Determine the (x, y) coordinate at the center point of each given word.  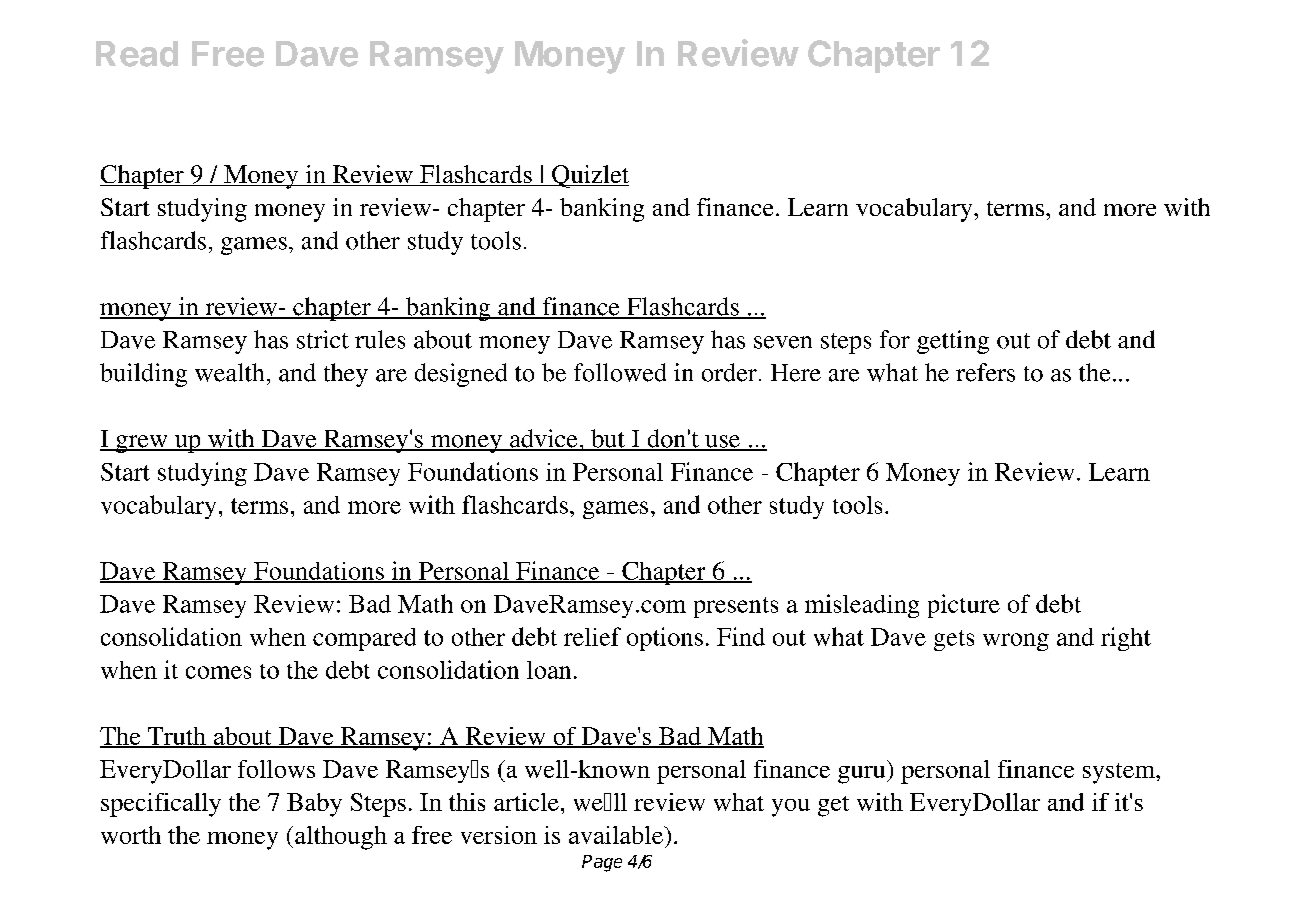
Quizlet (589, 176)
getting (953, 342)
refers (985, 372)
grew (142, 444)
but (608, 439)
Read (137, 54)
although (341, 838)
